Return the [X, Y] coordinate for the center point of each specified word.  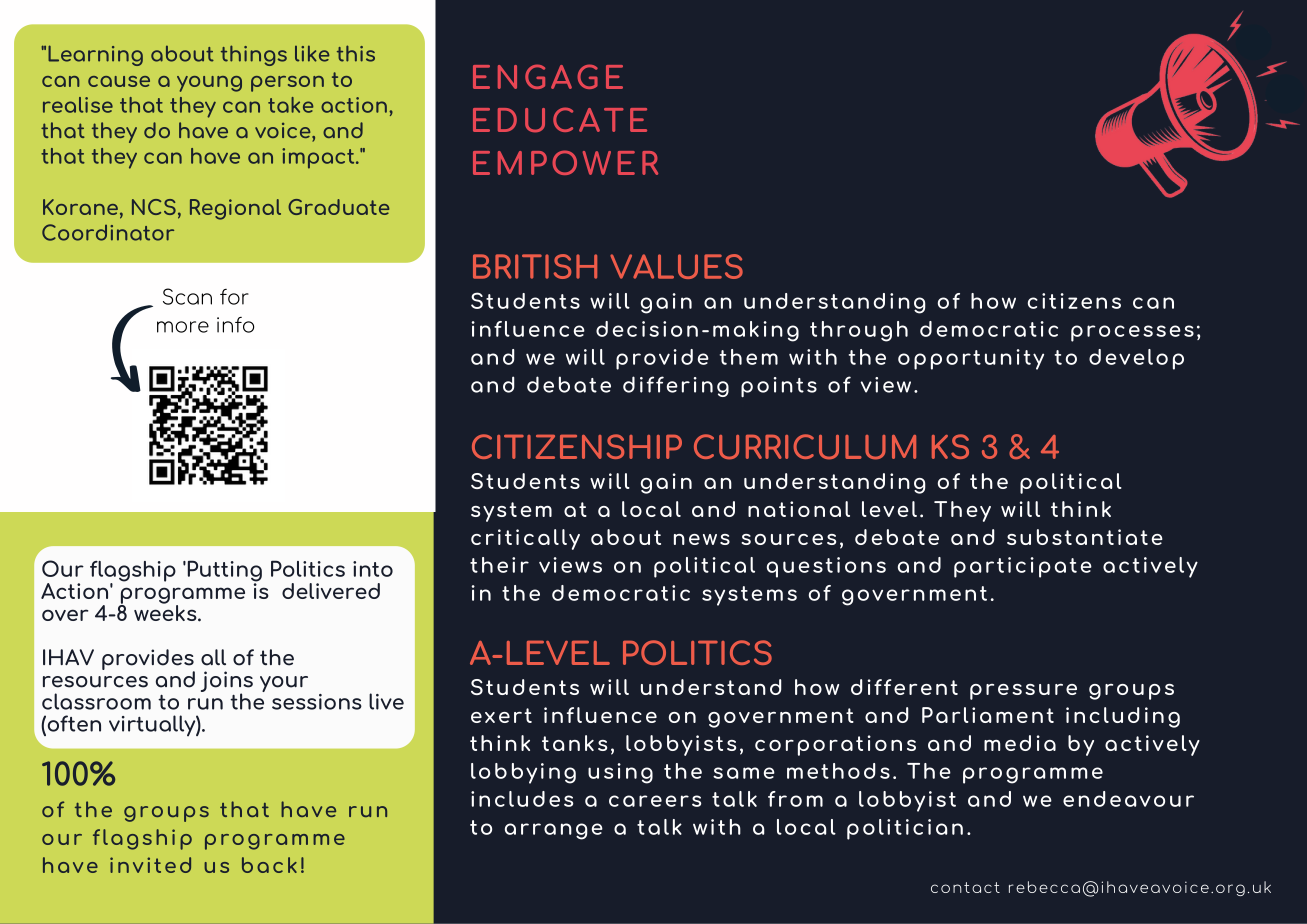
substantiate [1085, 537]
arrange [554, 831]
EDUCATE [560, 119]
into [373, 569]
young [209, 84]
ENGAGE [548, 76]
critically [525, 539]
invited [150, 865]
